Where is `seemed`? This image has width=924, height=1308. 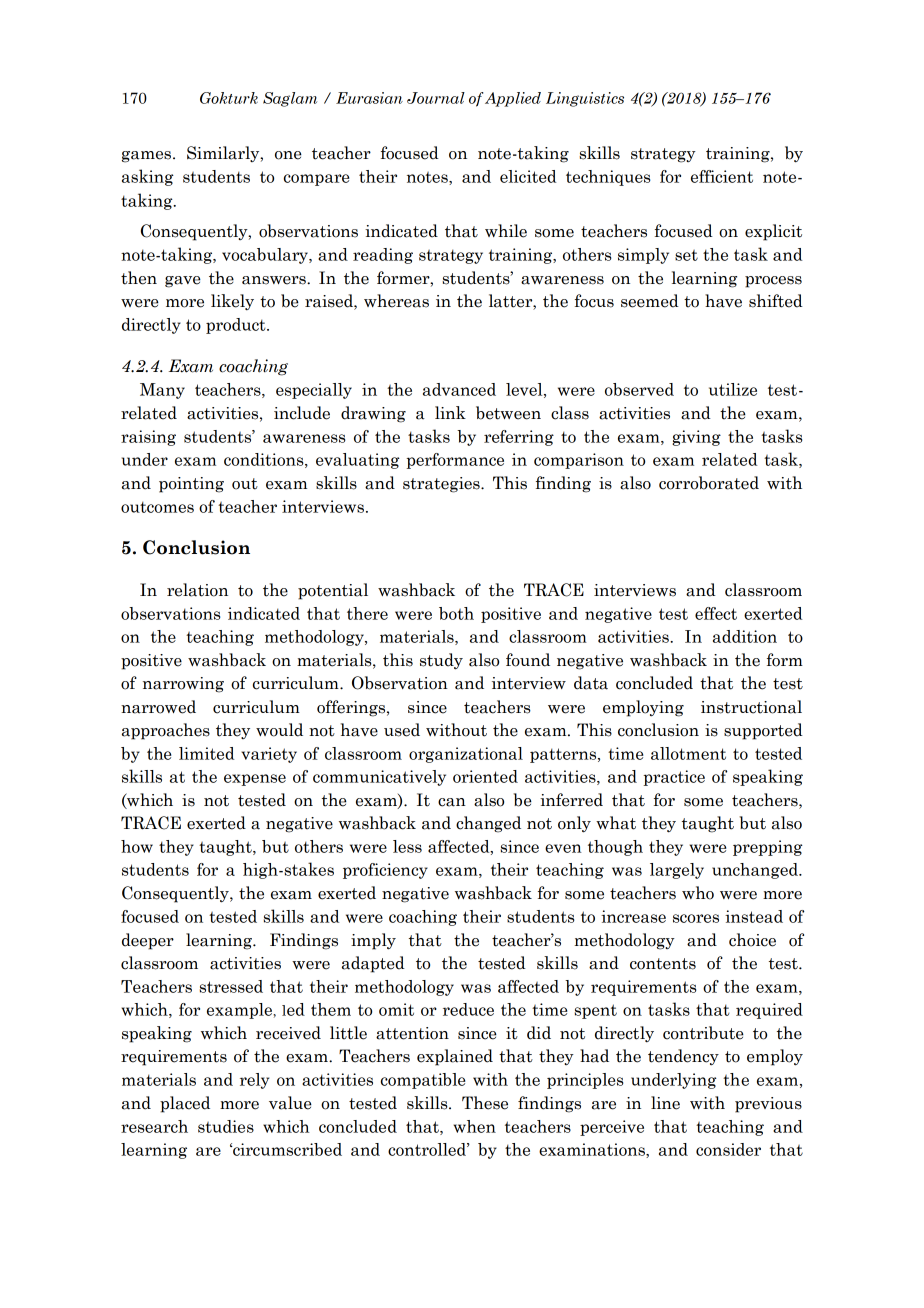 seemed is located at coordinates (650, 301).
